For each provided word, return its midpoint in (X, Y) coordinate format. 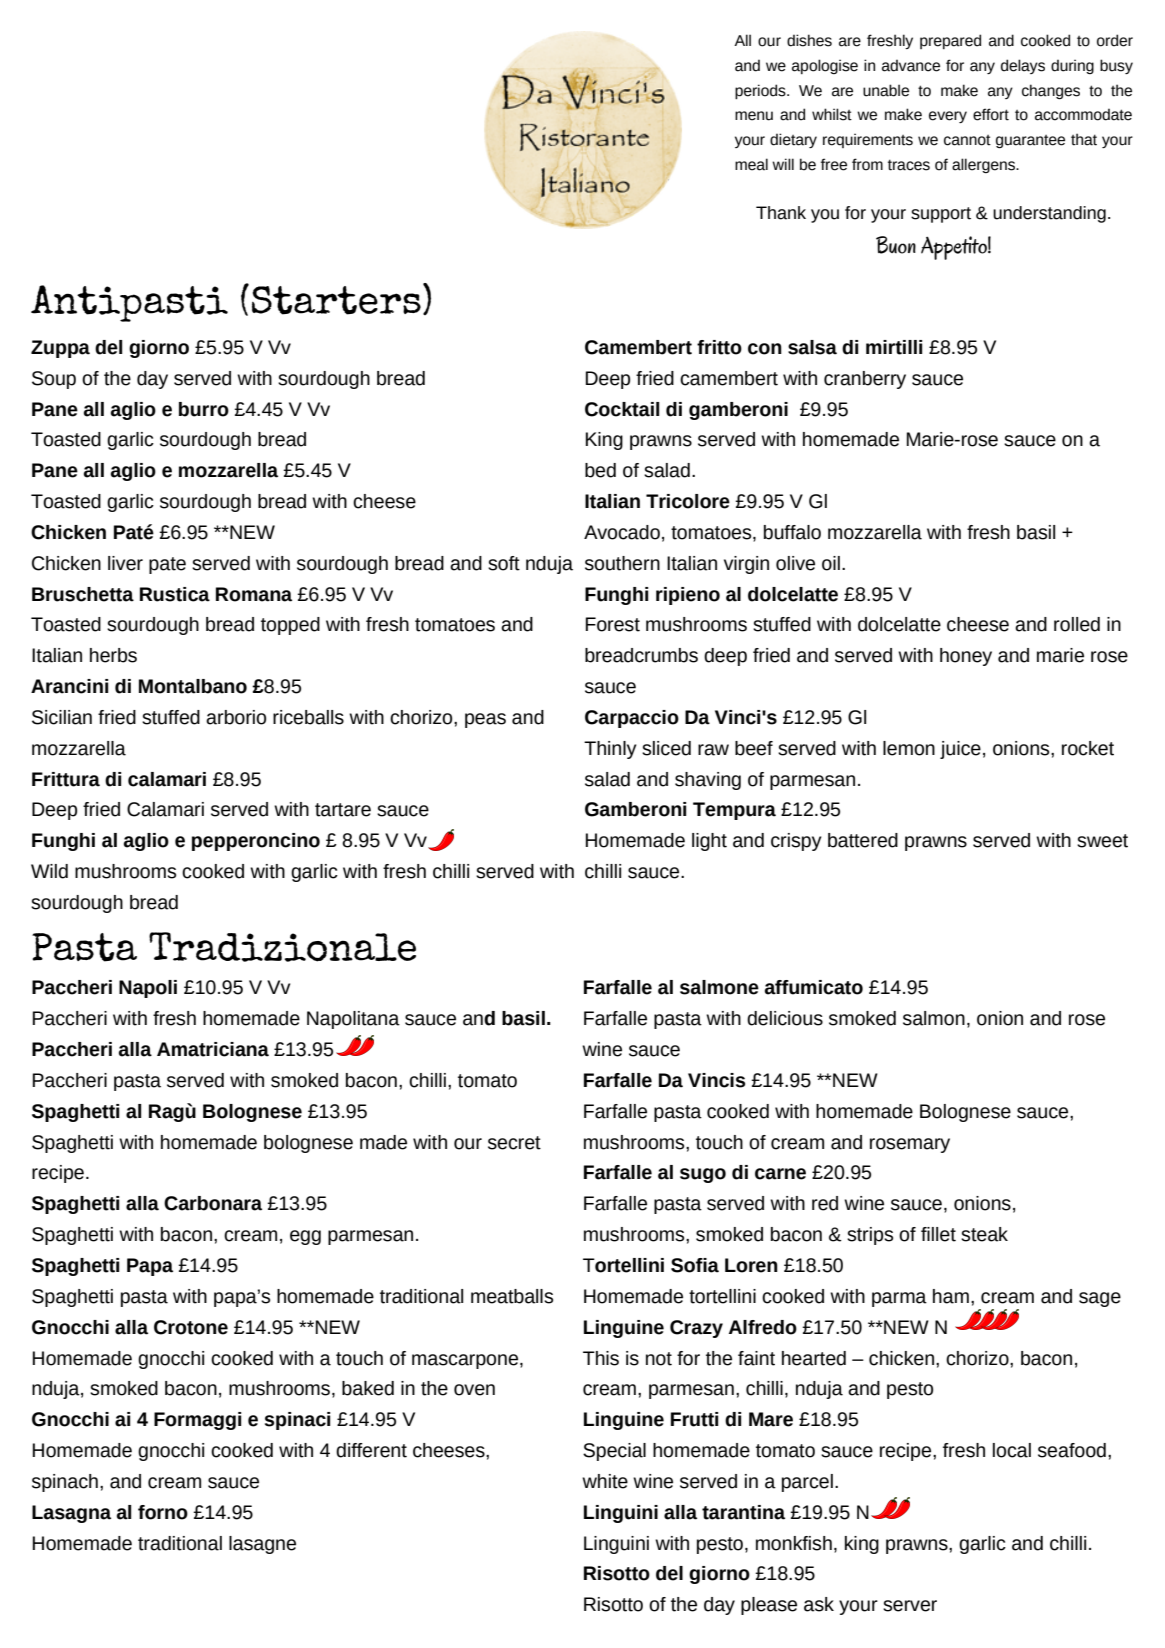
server (910, 1606)
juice (960, 750)
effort (991, 114)
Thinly (610, 750)
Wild (49, 871)
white (605, 1481)
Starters (336, 300)
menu (754, 116)
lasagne (262, 1545)
